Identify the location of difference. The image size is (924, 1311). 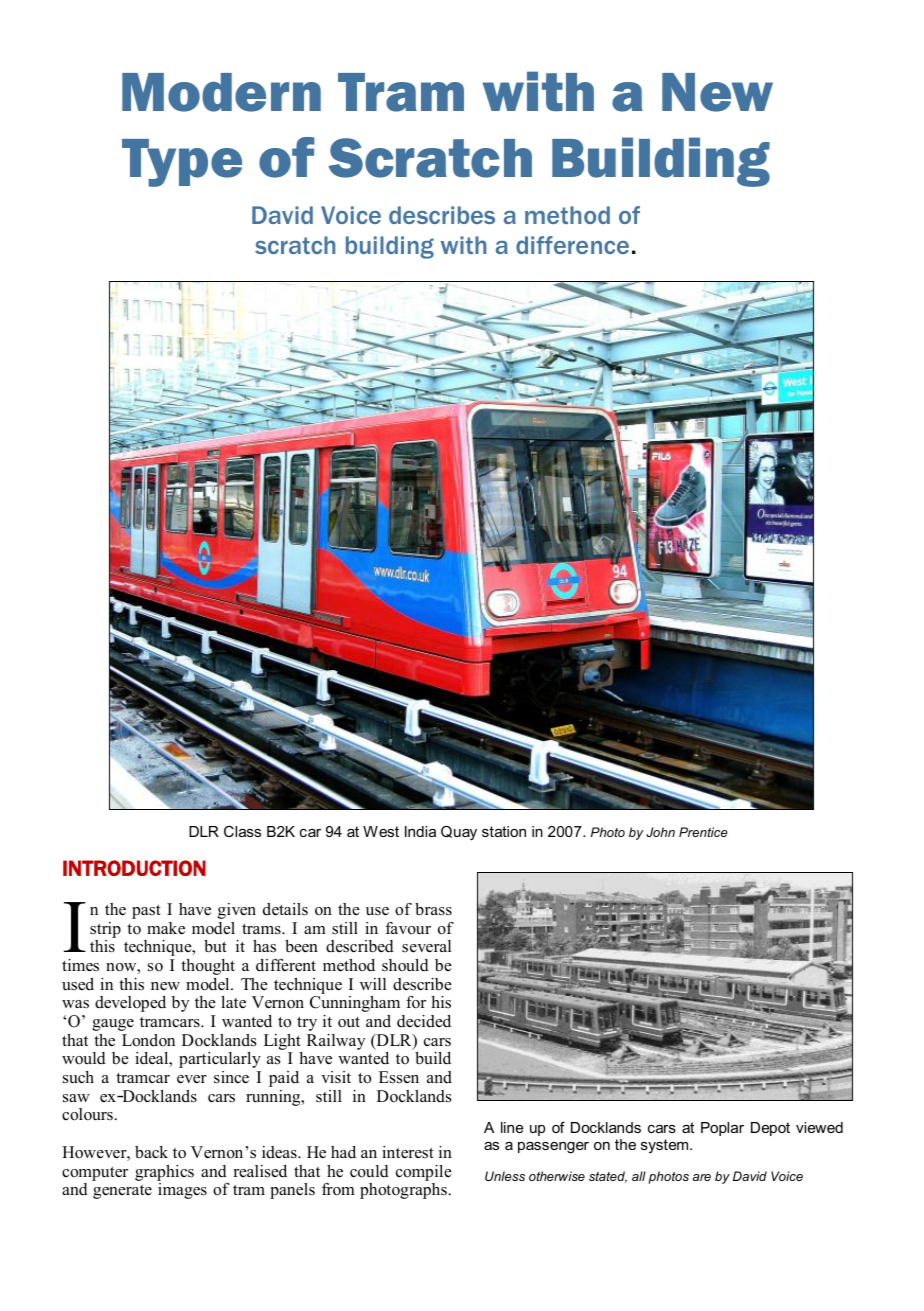
(572, 245).
